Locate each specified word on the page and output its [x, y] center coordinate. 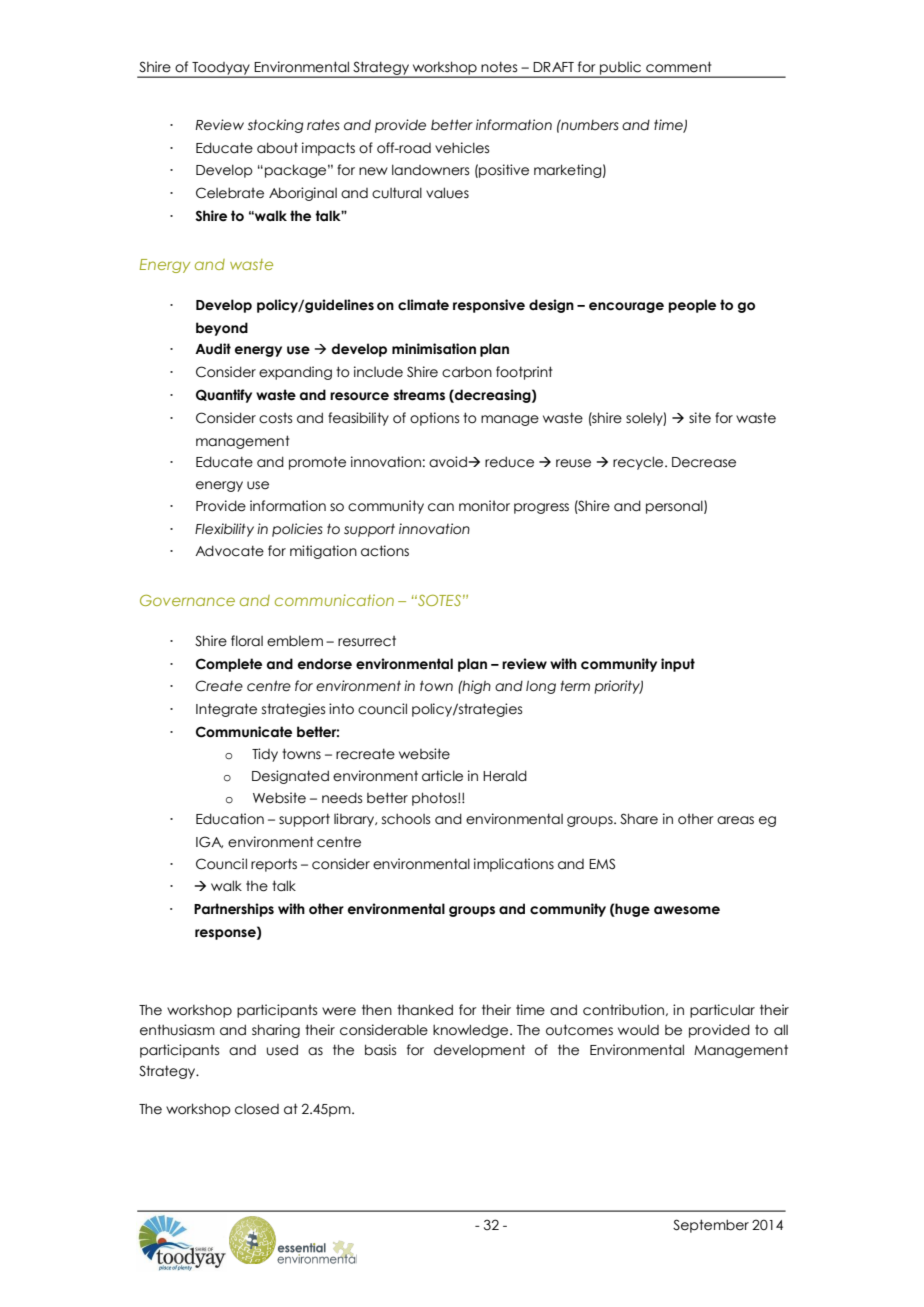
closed [257, 1109]
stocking [275, 126]
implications [514, 865]
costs [275, 418]
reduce [509, 462]
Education [230, 819]
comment [679, 67]
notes [499, 67]
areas [735, 820]
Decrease [704, 462]
